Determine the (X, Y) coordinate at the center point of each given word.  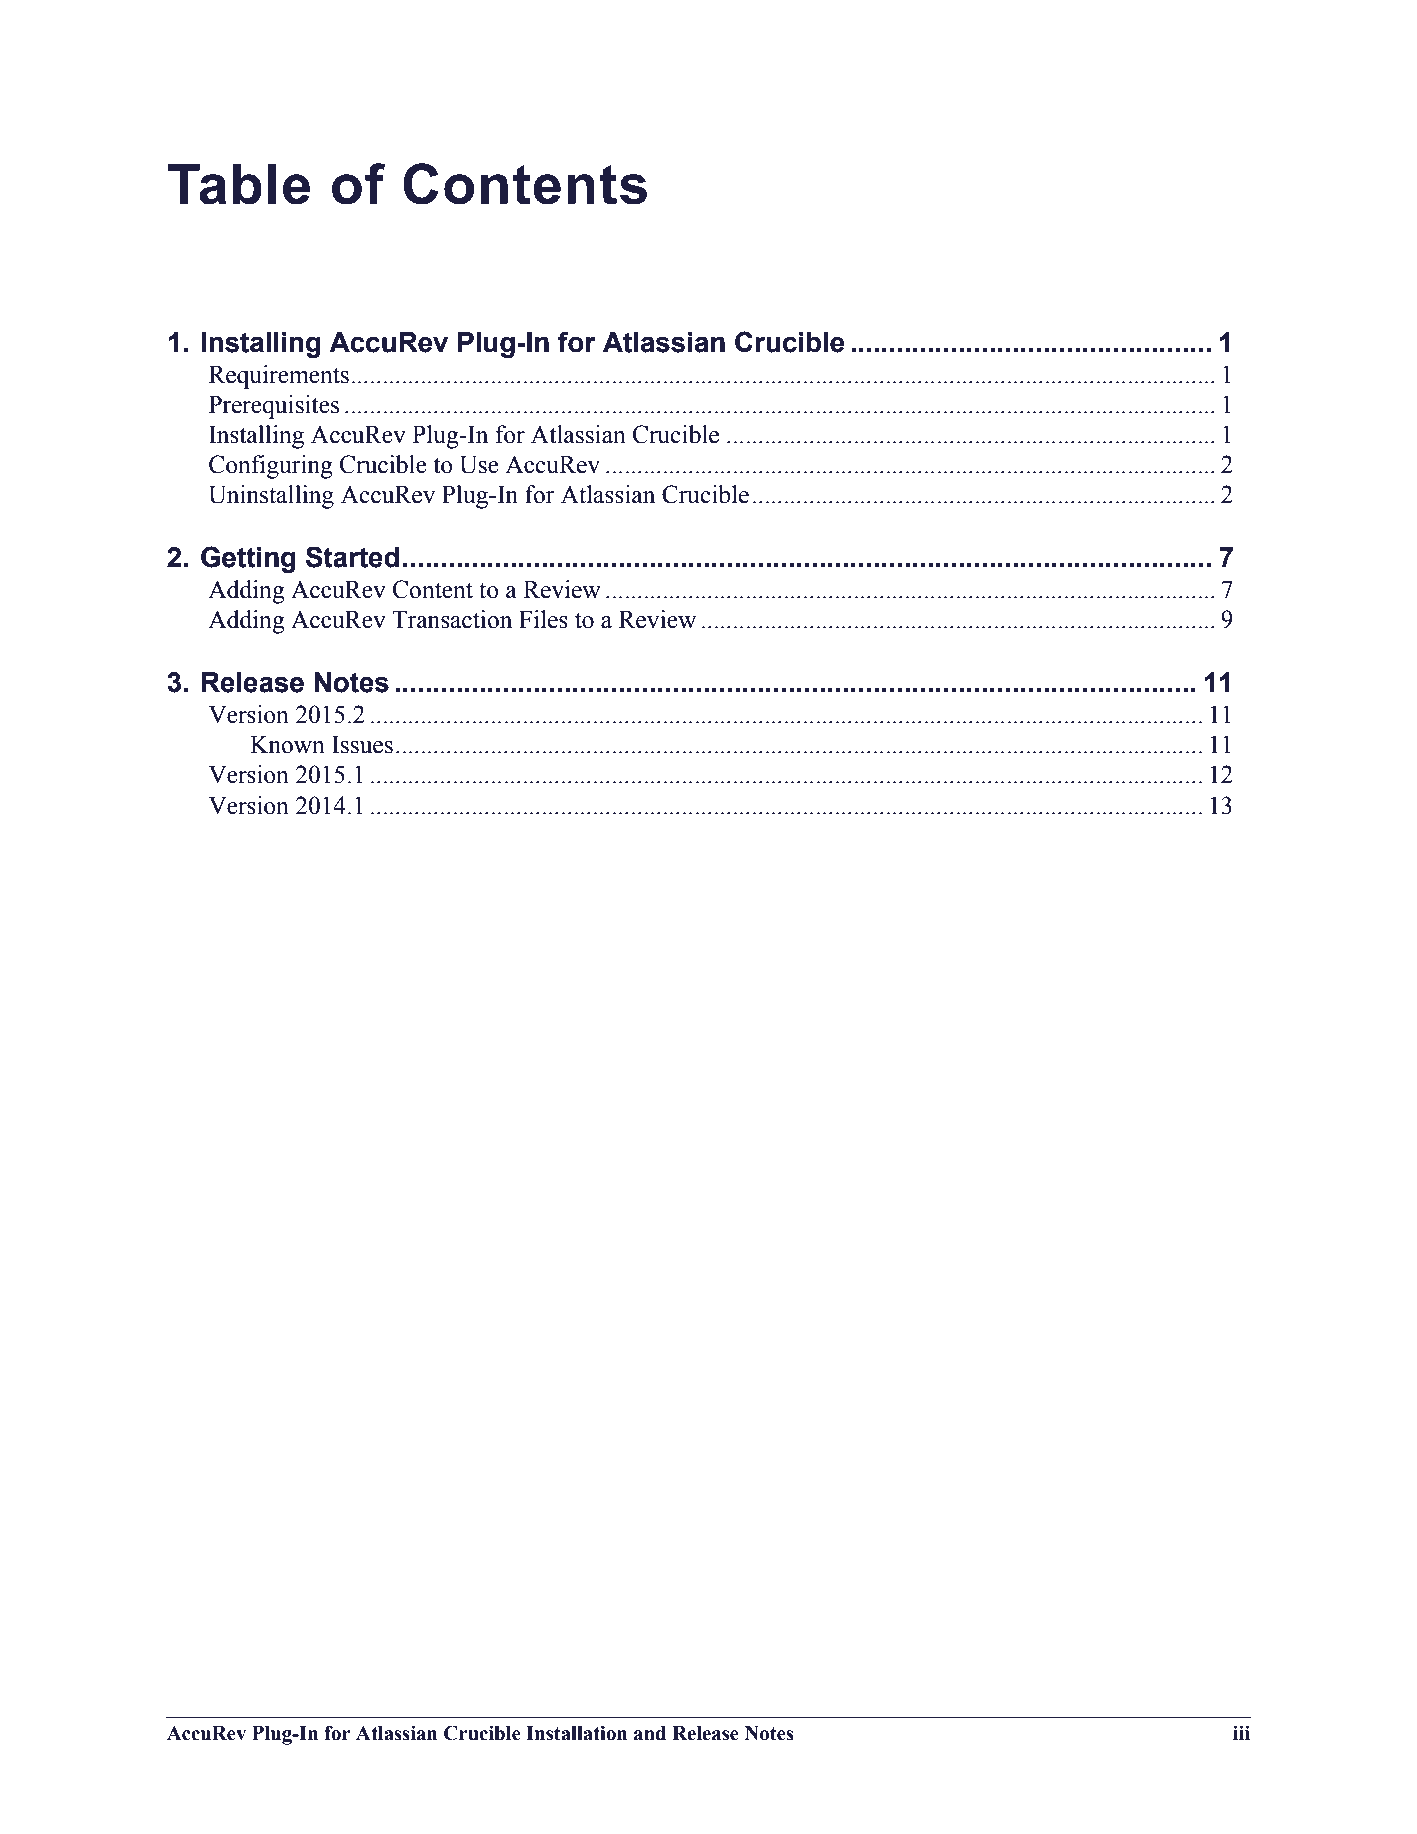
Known (287, 745)
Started (352, 557)
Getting (248, 559)
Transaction (452, 619)
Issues (362, 745)
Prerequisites (274, 407)
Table (239, 184)
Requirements (279, 377)
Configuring (271, 467)
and (650, 1733)
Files (543, 619)
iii (1241, 1732)
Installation (576, 1733)
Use (479, 465)
